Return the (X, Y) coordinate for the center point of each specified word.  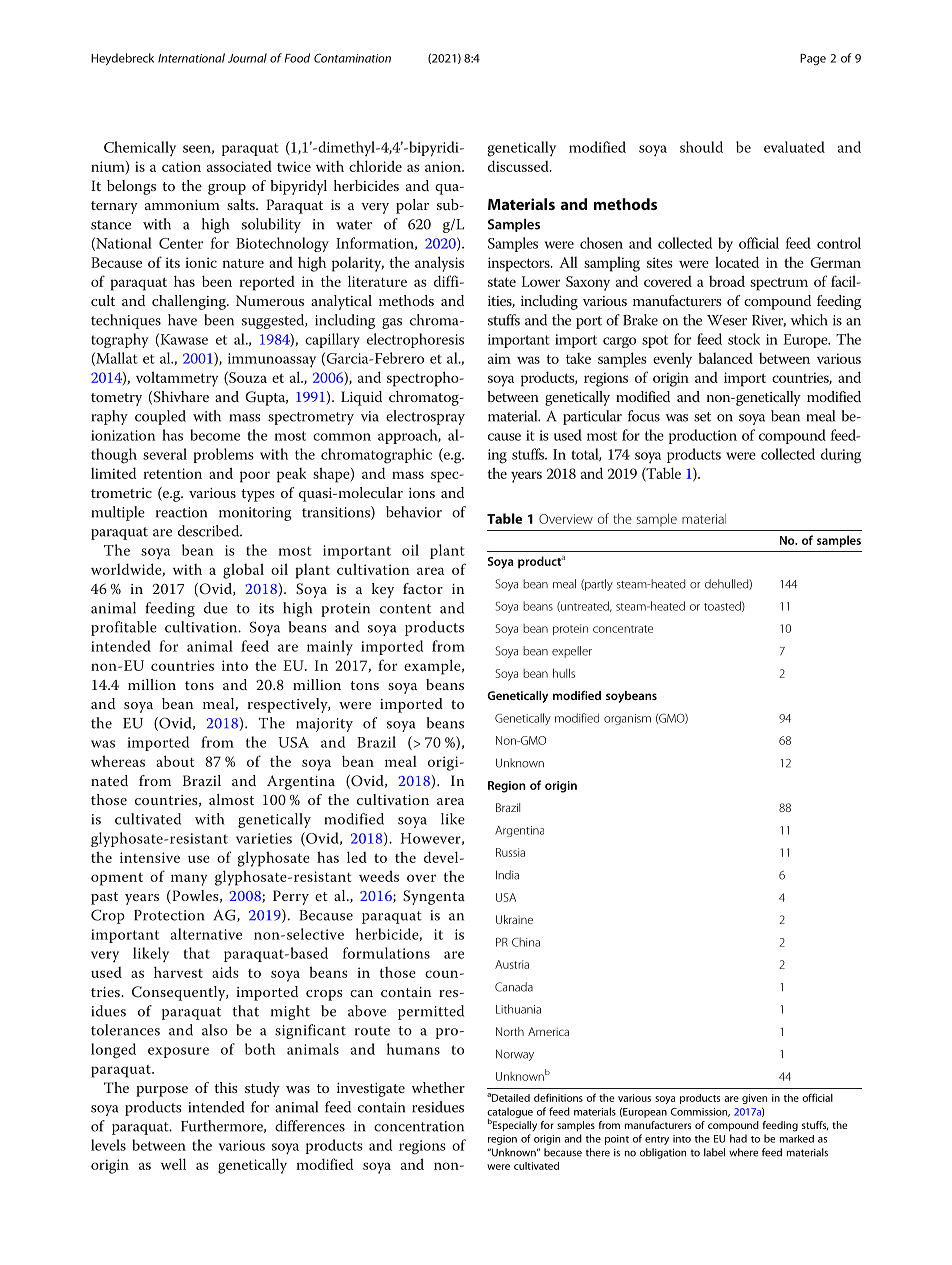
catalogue (510, 1113)
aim (499, 358)
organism (627, 719)
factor (423, 588)
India (507, 875)
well (173, 1164)
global (243, 571)
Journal (247, 58)
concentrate (623, 629)
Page (813, 59)
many (189, 880)
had (738, 1138)
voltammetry (177, 379)
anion (444, 166)
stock (744, 339)
